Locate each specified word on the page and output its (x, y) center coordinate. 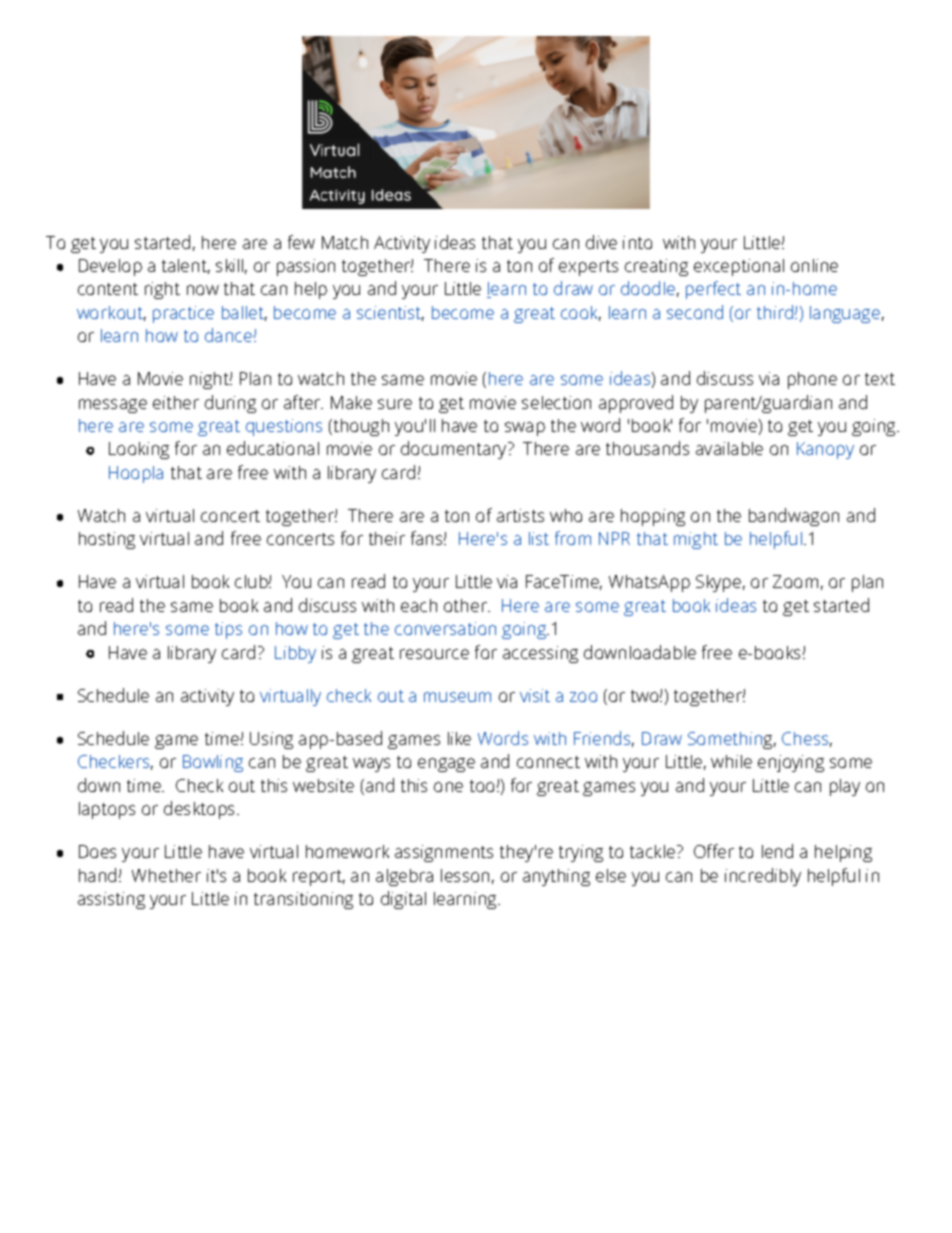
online (814, 265)
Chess (807, 739)
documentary (455, 450)
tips (228, 630)
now (203, 290)
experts (588, 268)
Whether (166, 875)
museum (457, 697)
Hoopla (136, 474)
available (729, 448)
